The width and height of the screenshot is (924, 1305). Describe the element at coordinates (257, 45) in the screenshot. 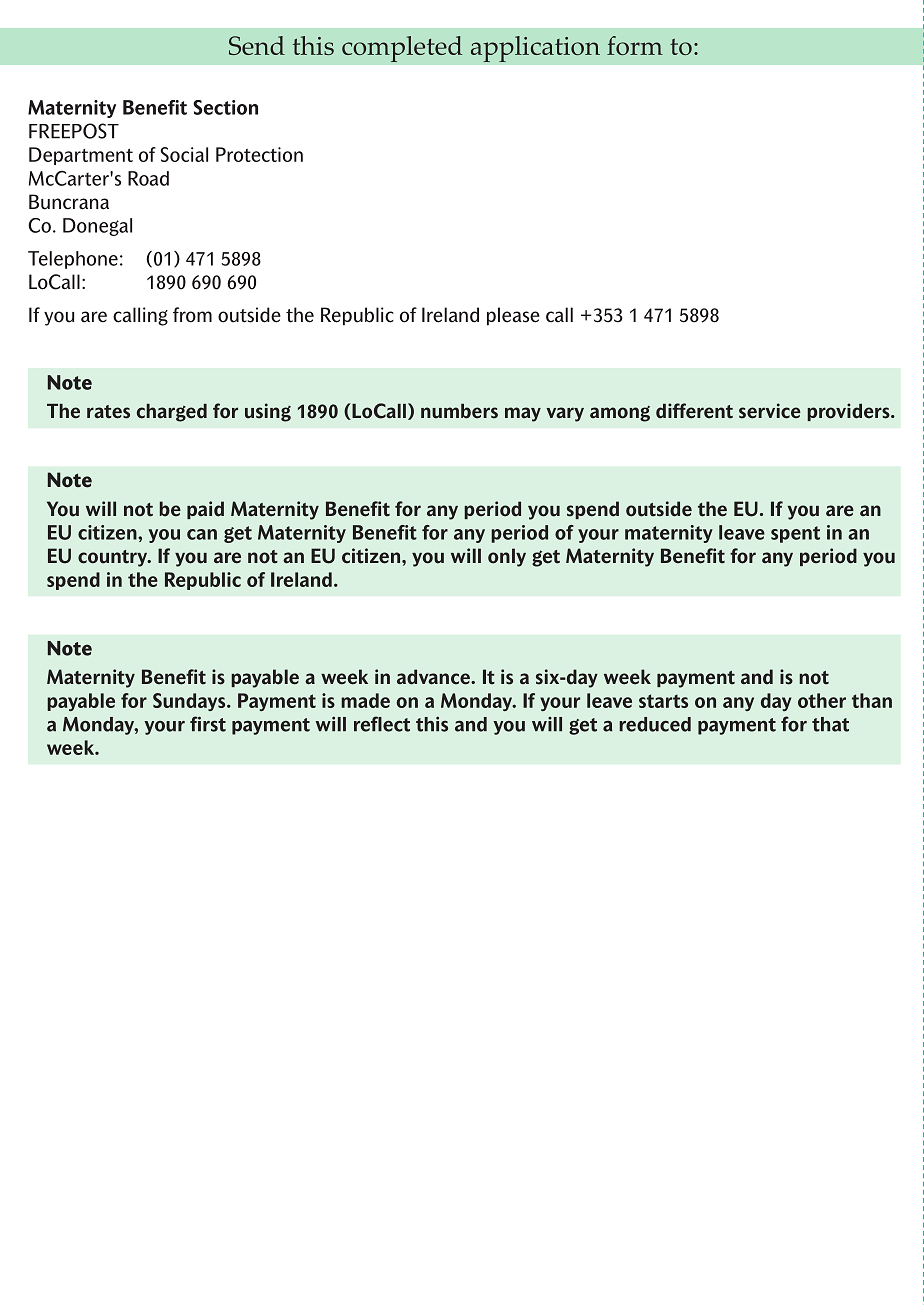

I see `Send` at that location.
